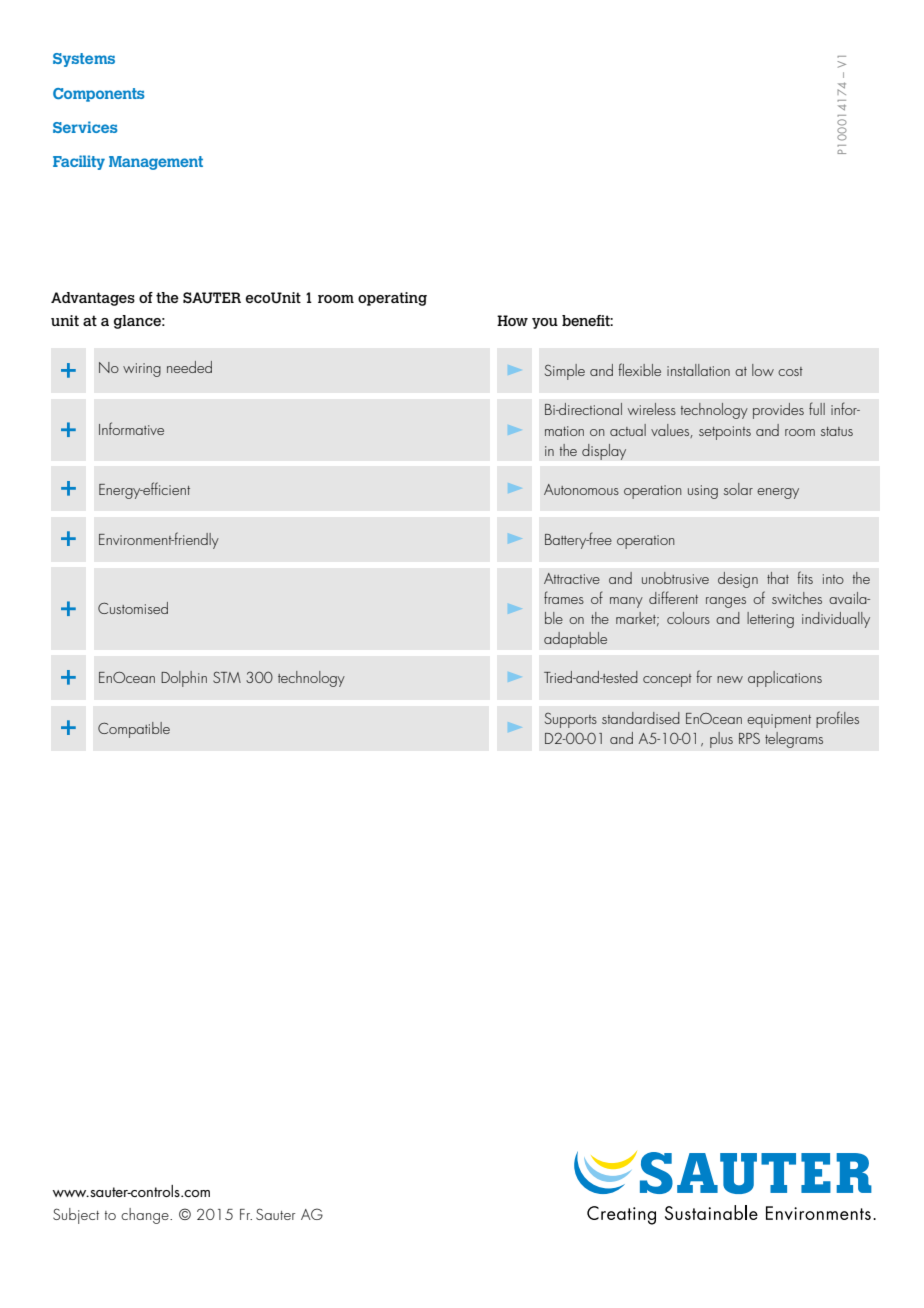 The width and height of the page is (924, 1308). Describe the element at coordinates (142, 370) in the page. I see `wiring` at that location.
